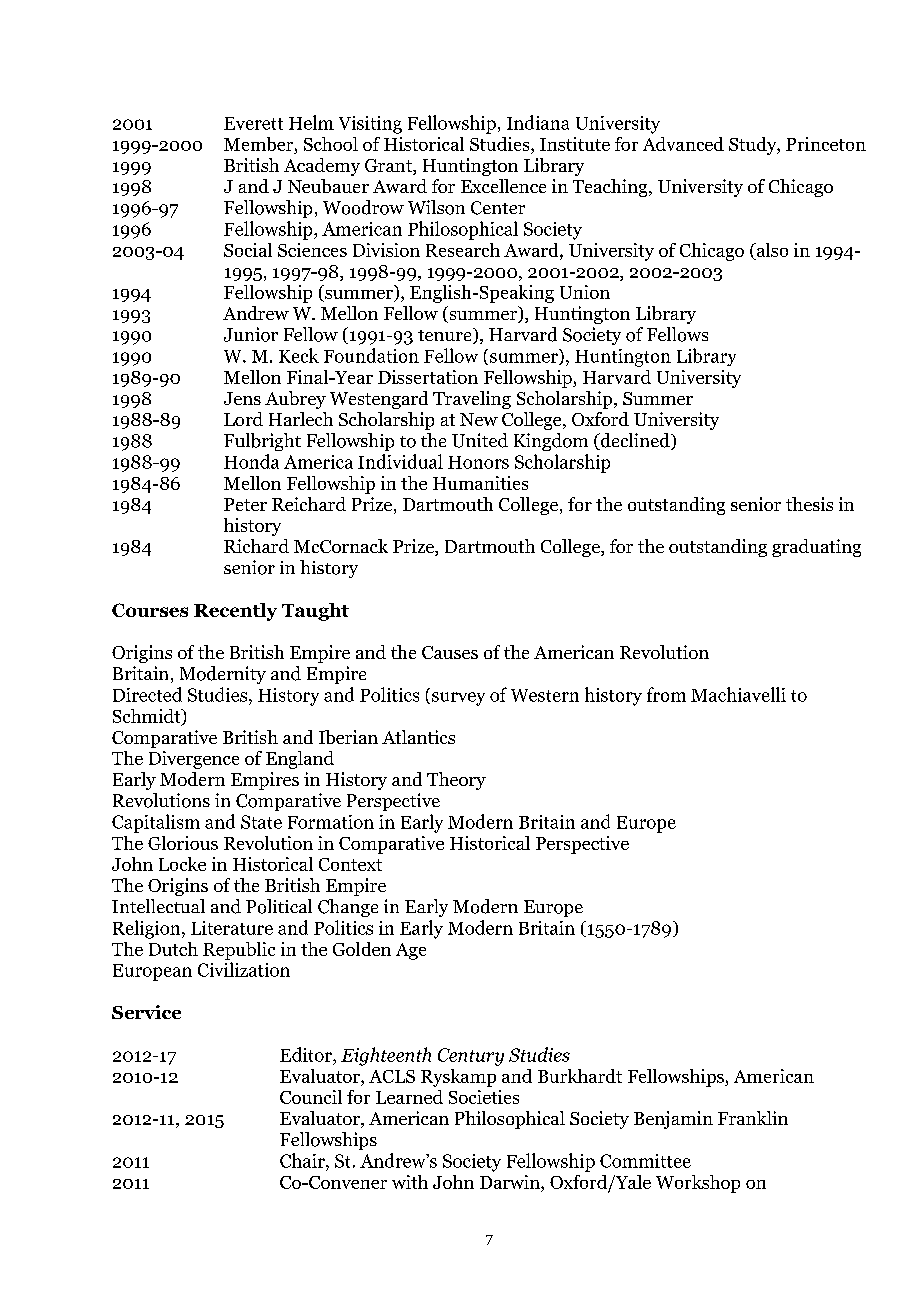  What do you see at coordinates (738, 694) in the screenshot?
I see `Machiavelli` at bounding box center [738, 694].
